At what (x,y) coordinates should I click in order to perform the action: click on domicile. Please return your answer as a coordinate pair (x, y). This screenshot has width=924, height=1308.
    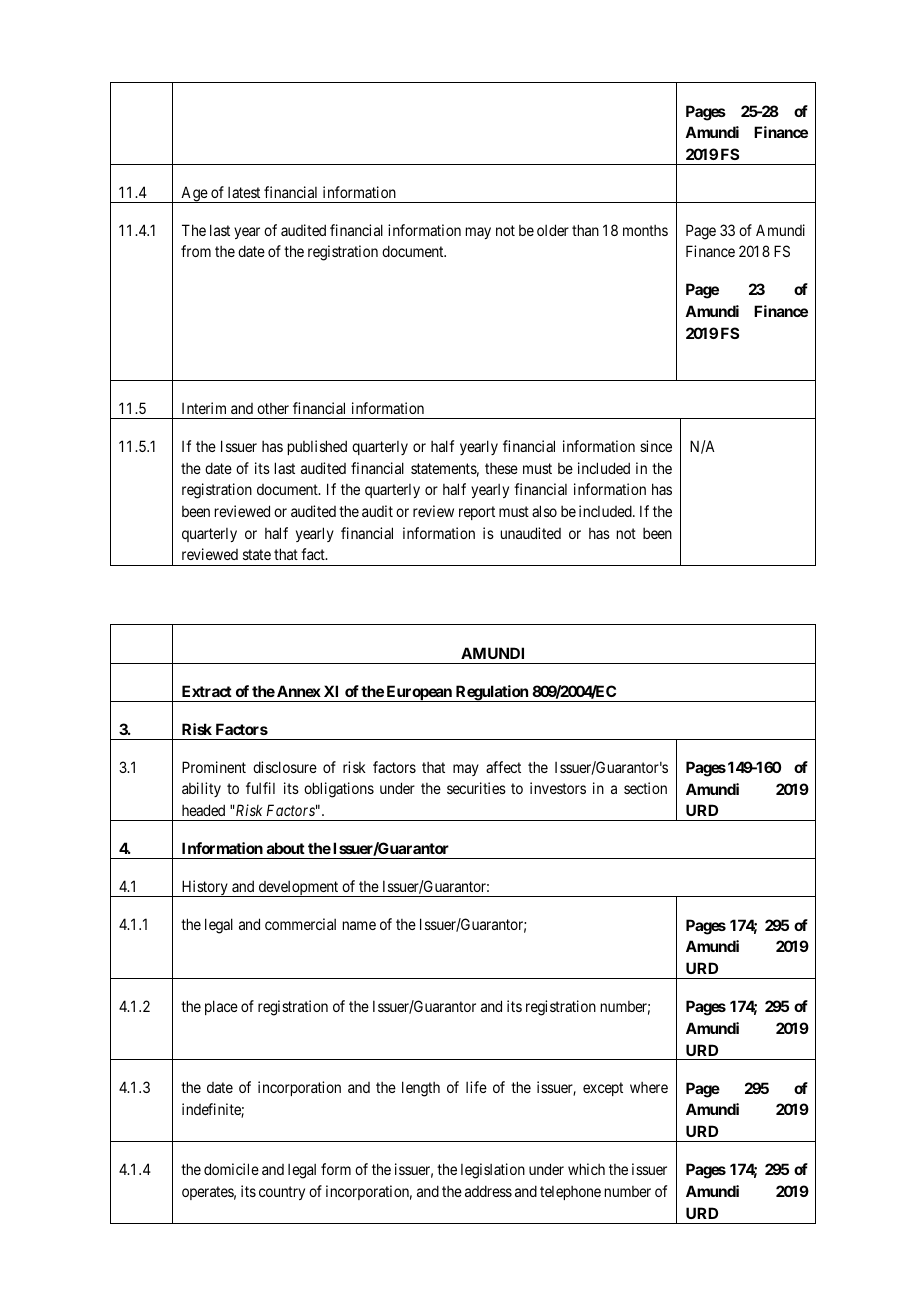
    Looking at the image, I should click on (231, 1169).
